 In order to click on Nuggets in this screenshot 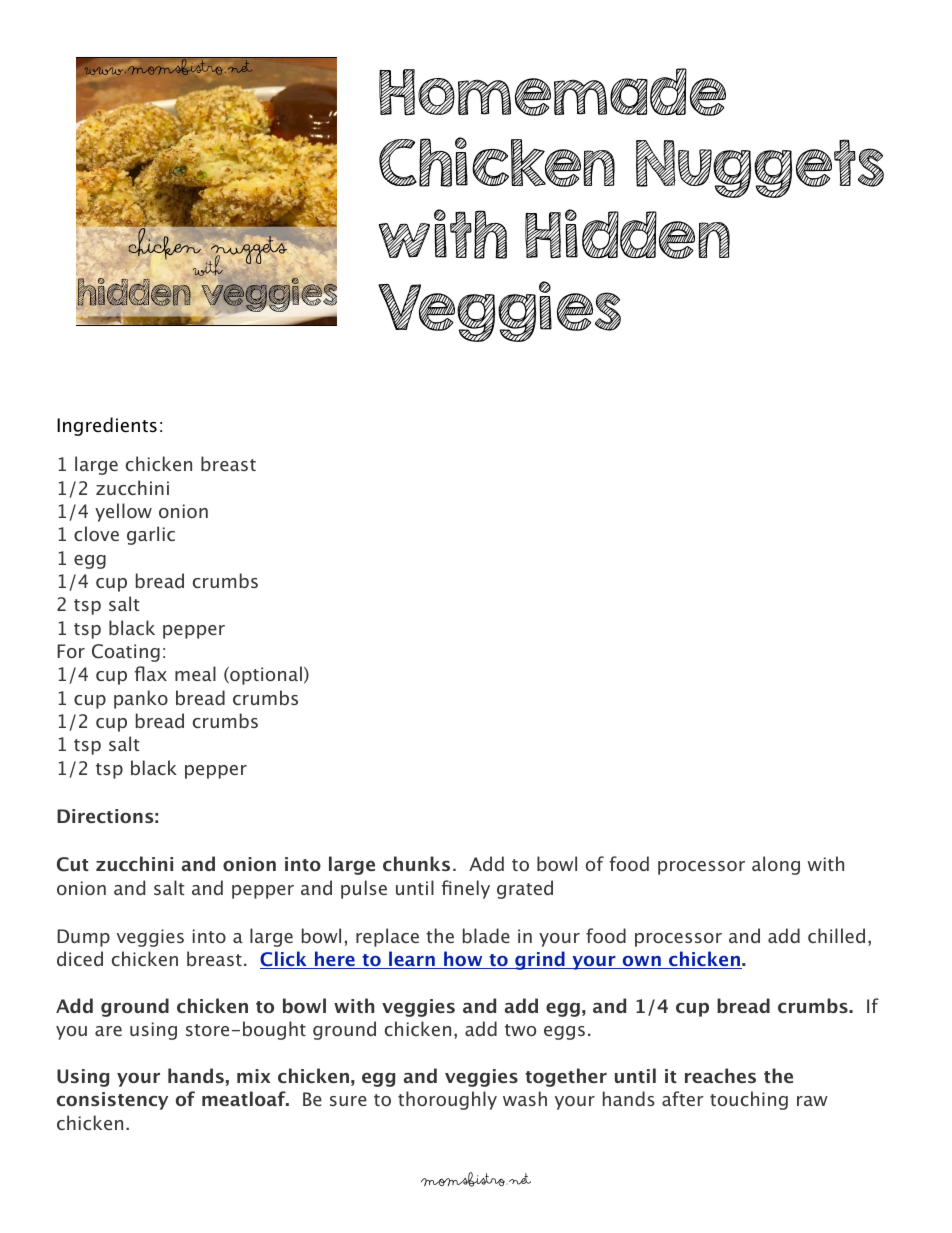, I will do `click(760, 168)`.
